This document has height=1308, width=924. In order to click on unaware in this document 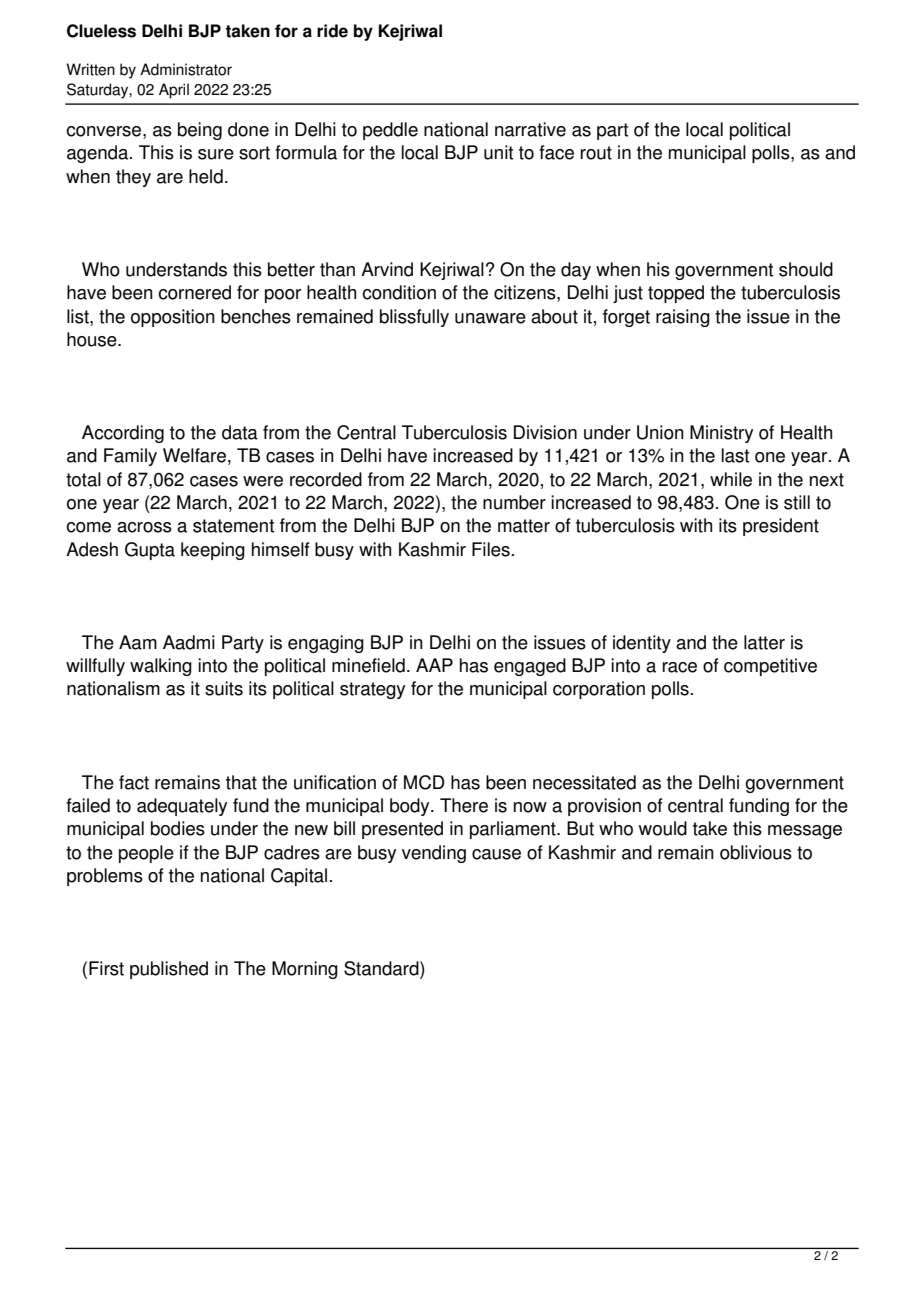, I will do `click(490, 318)`.
